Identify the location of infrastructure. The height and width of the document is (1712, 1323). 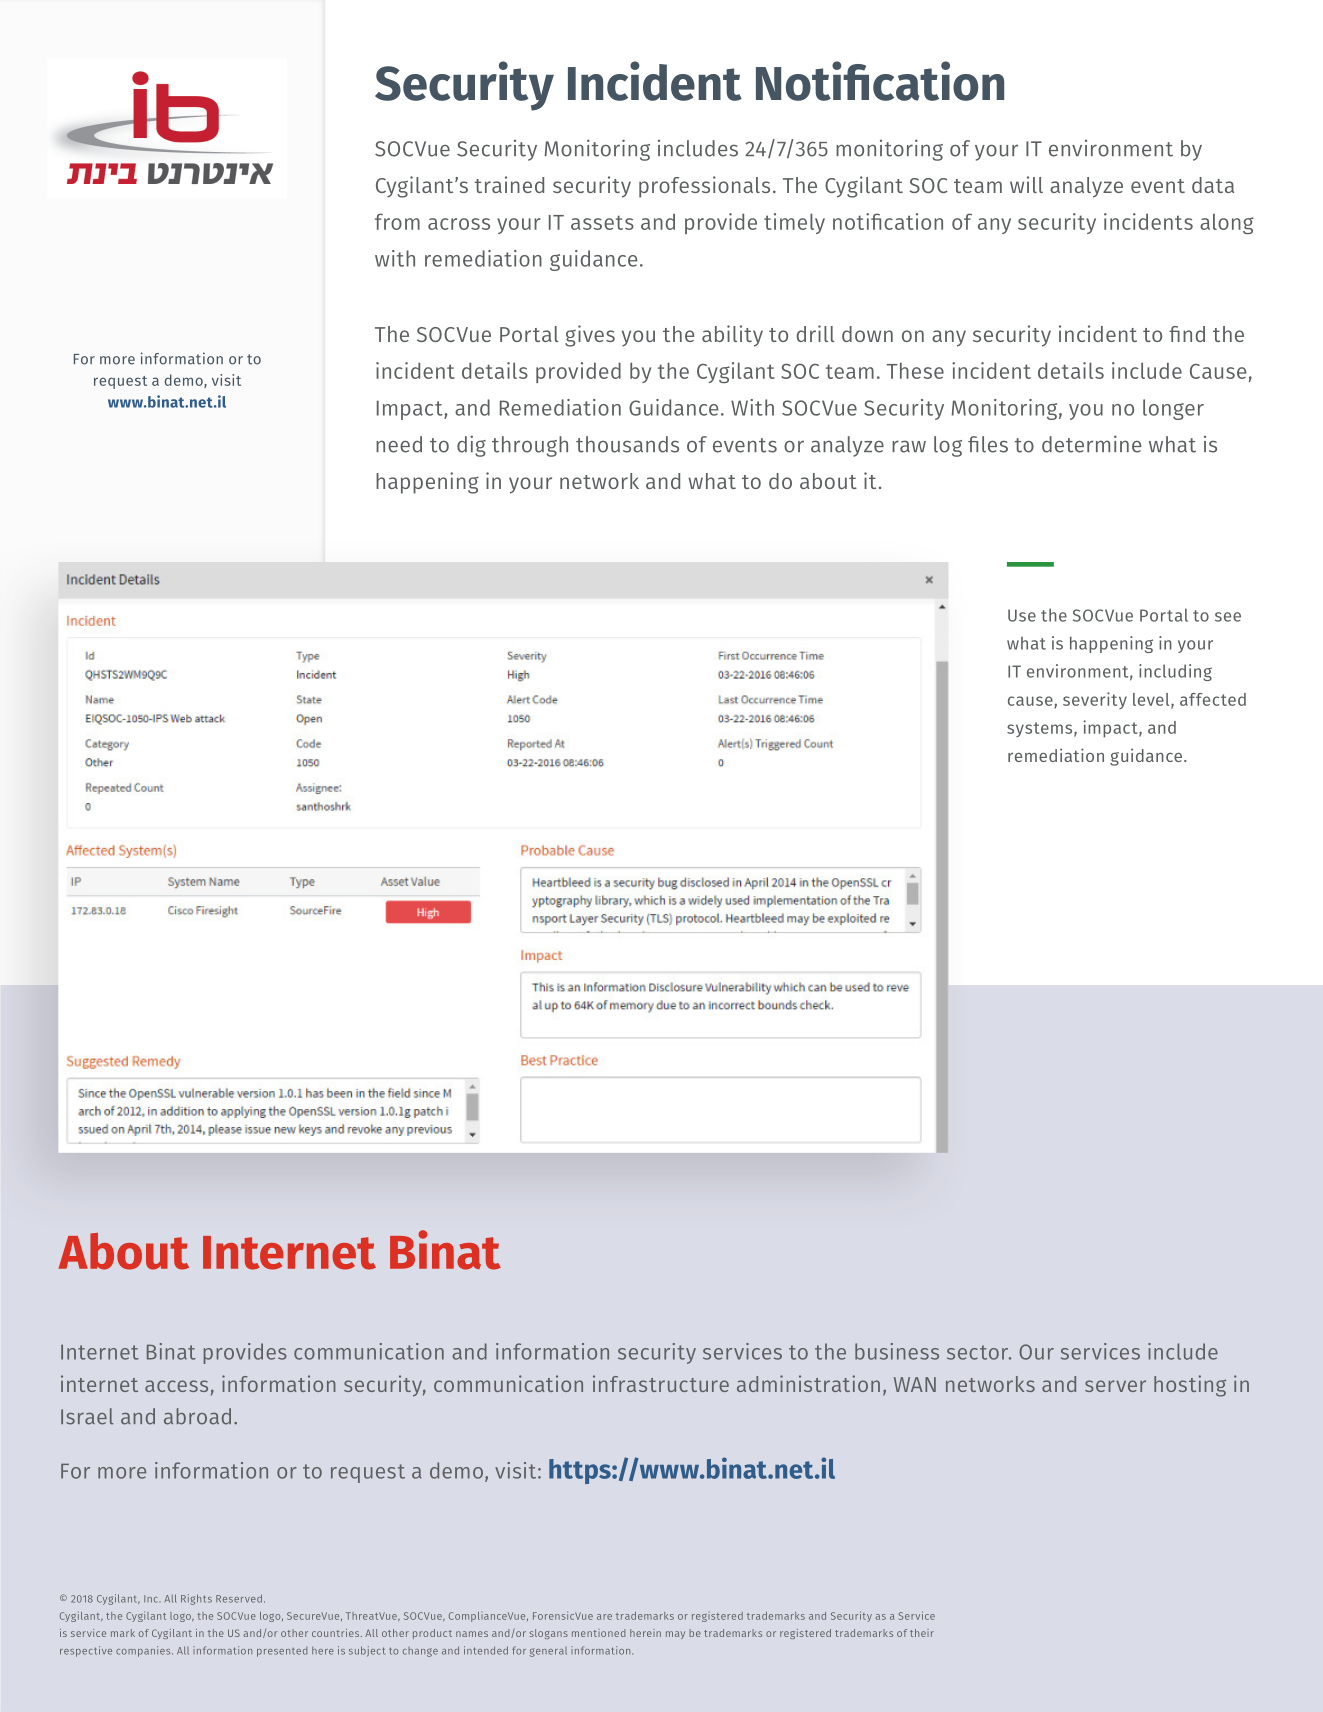
(661, 1383).
